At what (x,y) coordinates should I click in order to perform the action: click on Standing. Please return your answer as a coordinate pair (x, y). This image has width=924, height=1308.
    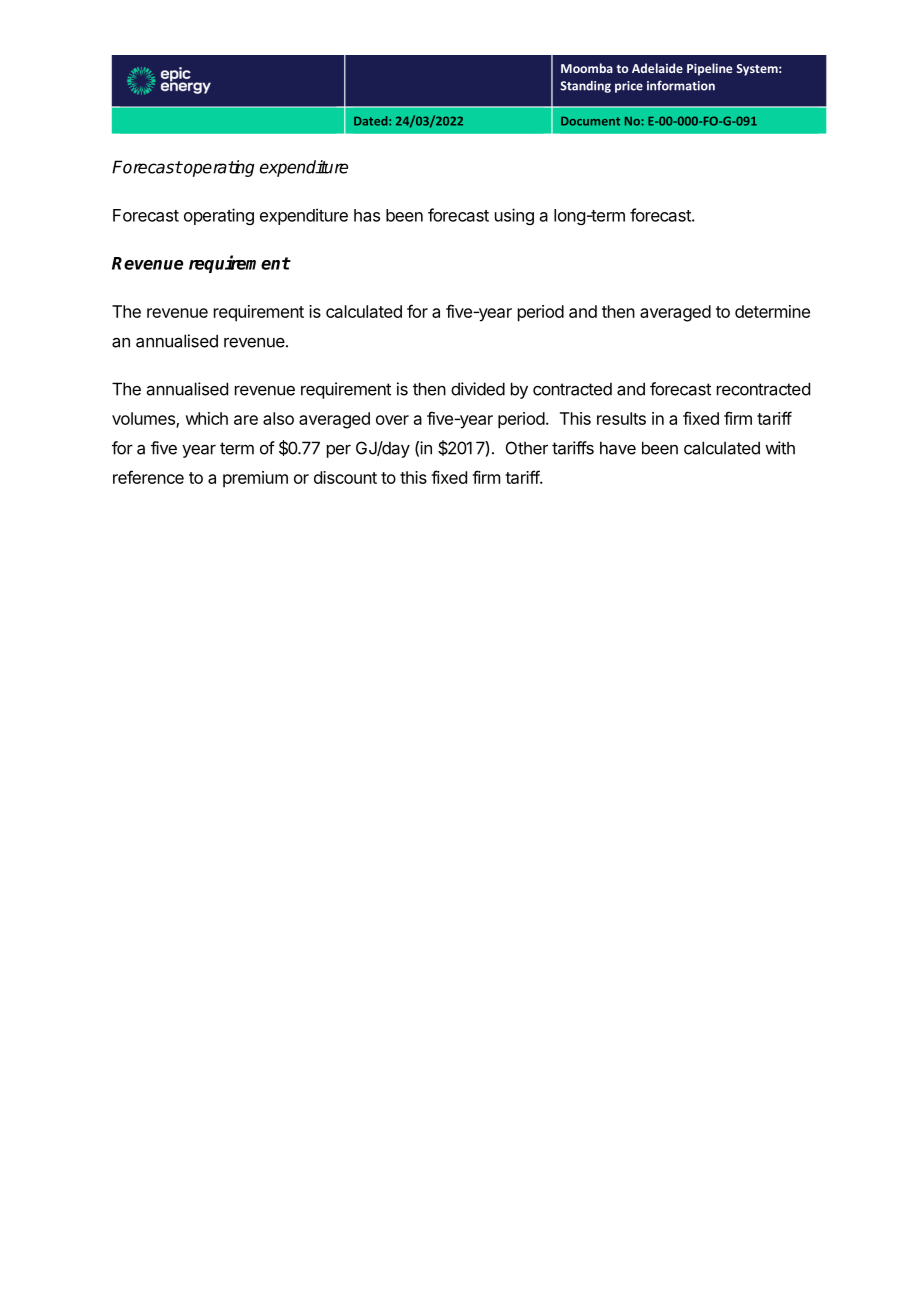
    Looking at the image, I should click on (586, 87).
